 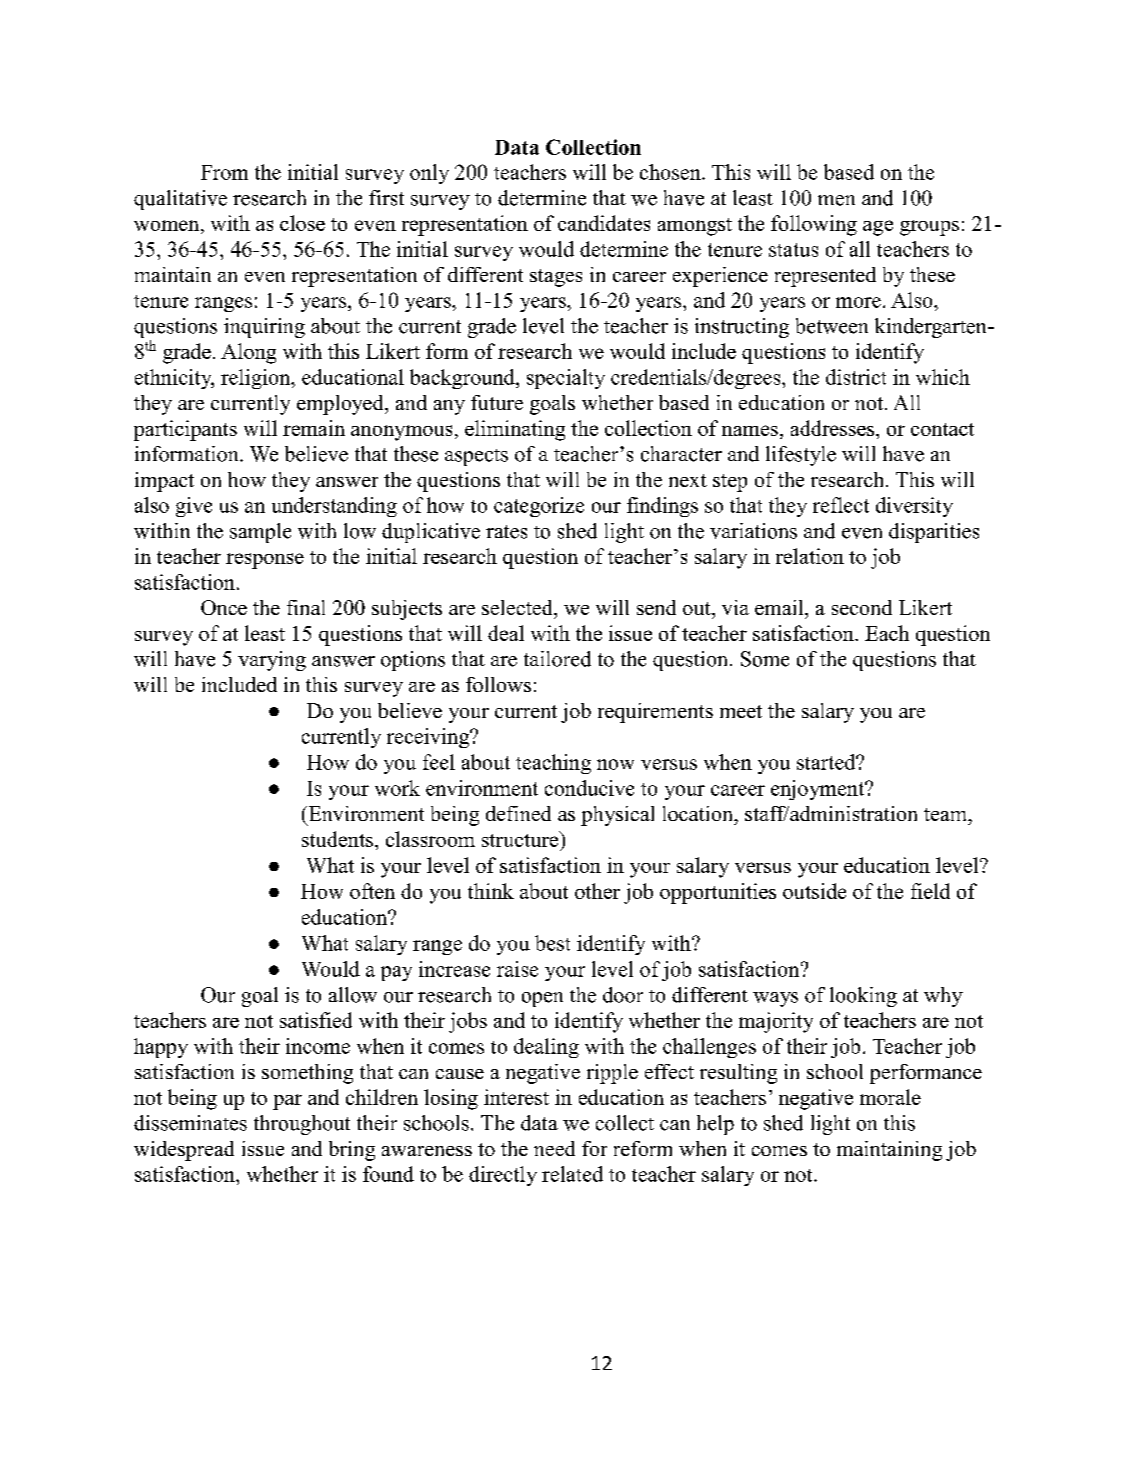 I want to click on eliminating, so click(x=515, y=430).
